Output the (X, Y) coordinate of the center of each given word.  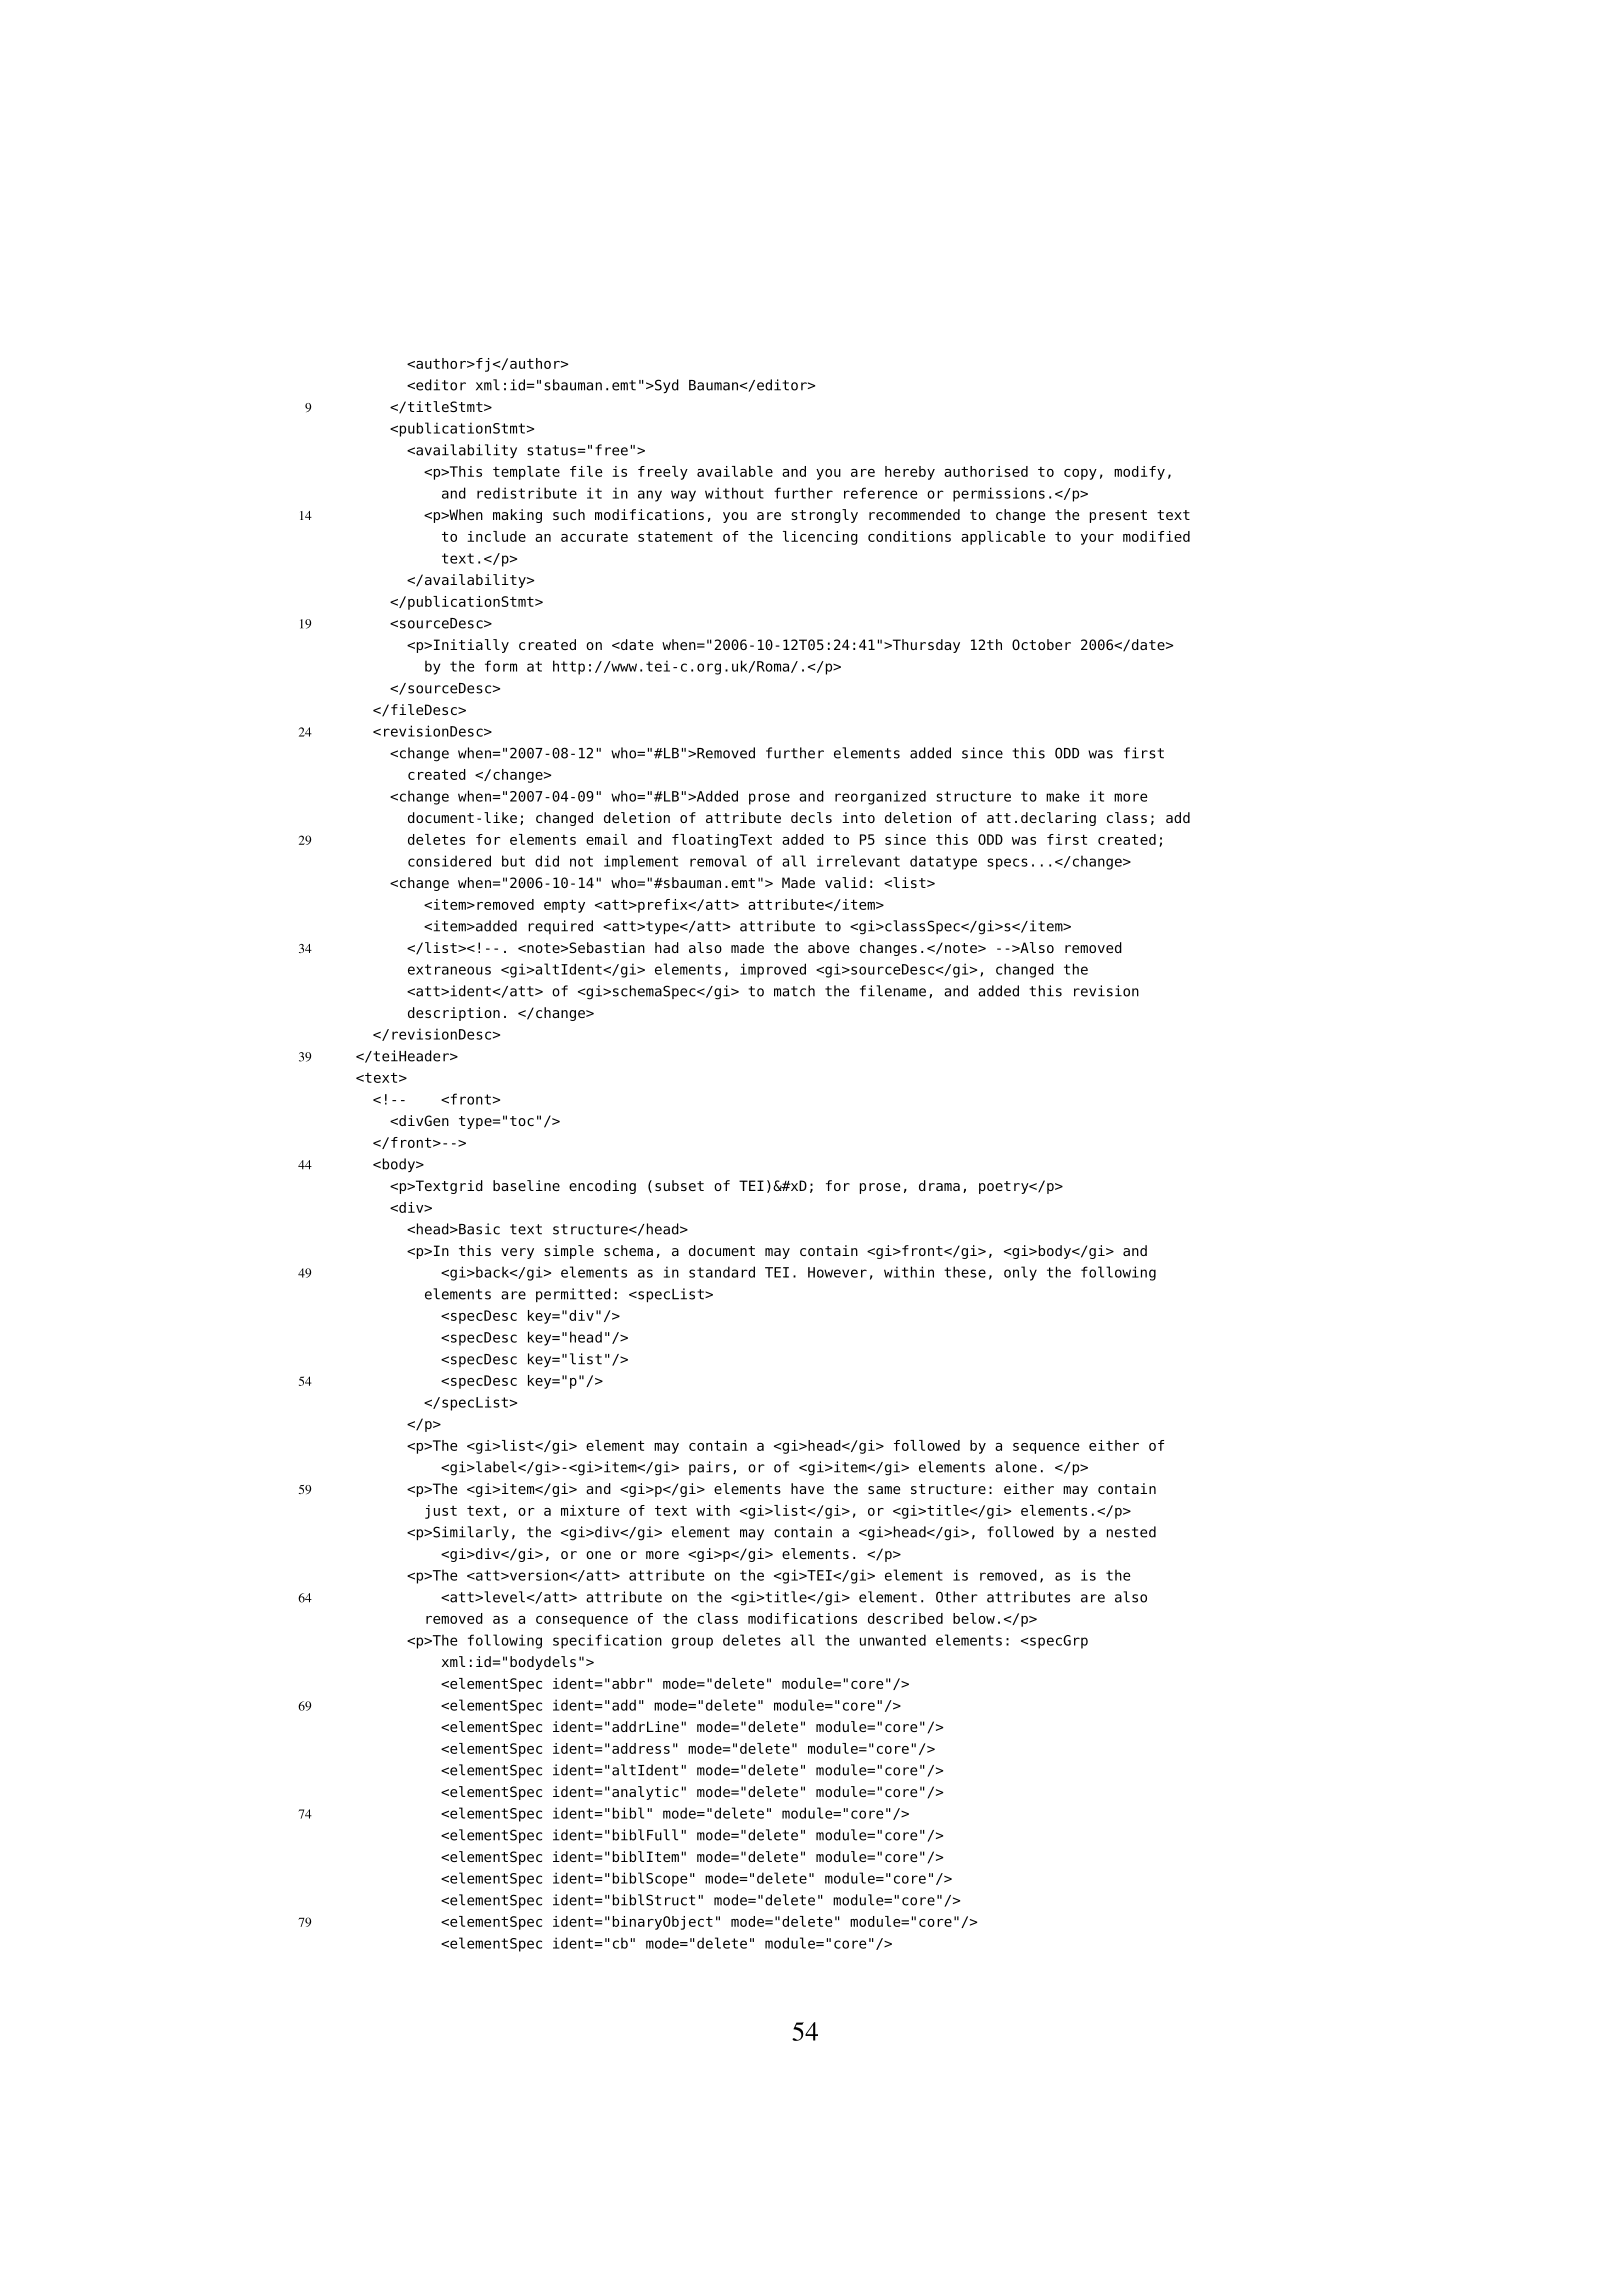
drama (939, 1185)
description (454, 1014)
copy (1080, 474)
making (517, 516)
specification (607, 1641)
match (794, 991)
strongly (824, 516)
